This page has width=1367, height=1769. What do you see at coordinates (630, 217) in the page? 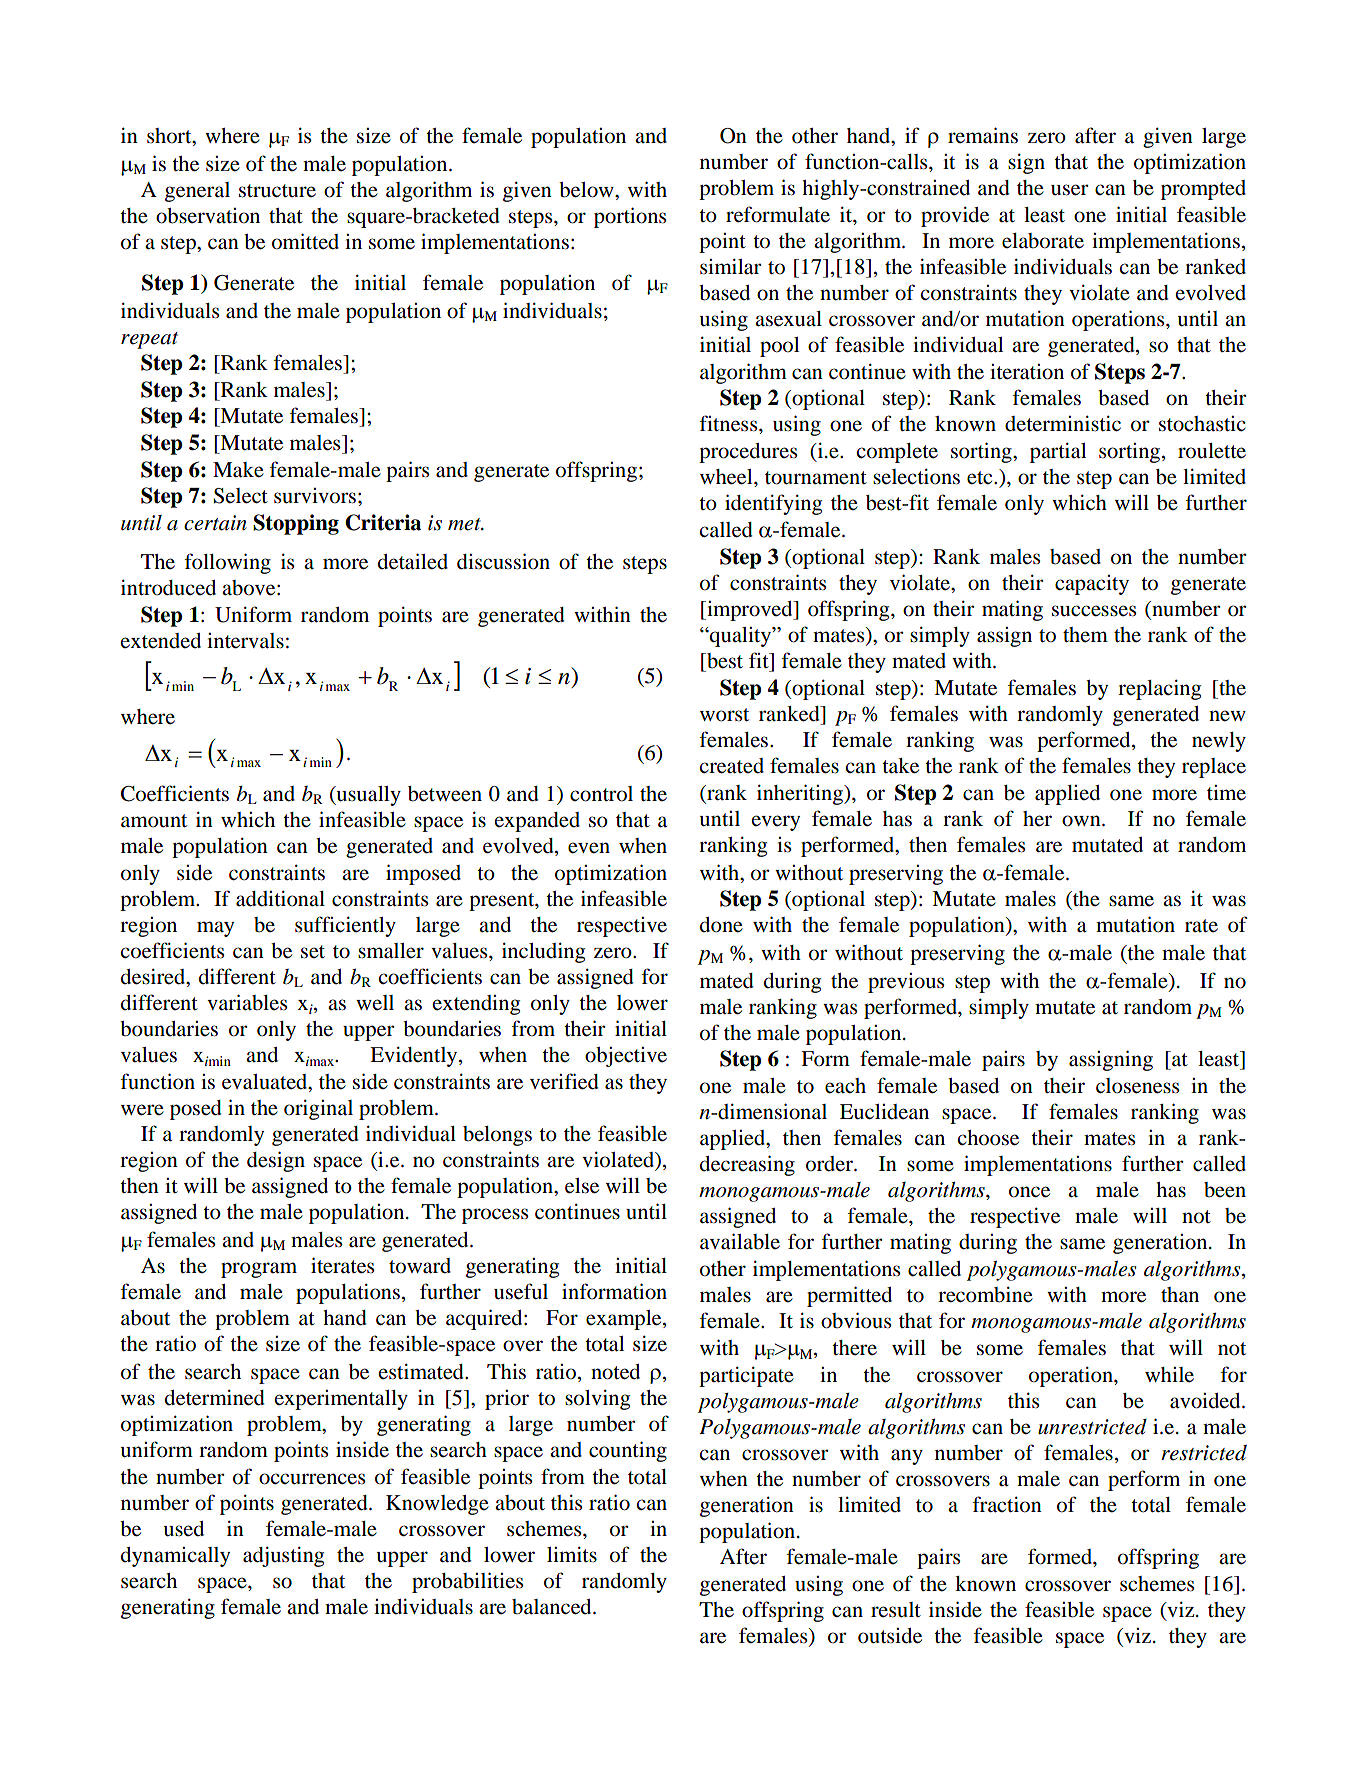
I see `portions` at bounding box center [630, 217].
